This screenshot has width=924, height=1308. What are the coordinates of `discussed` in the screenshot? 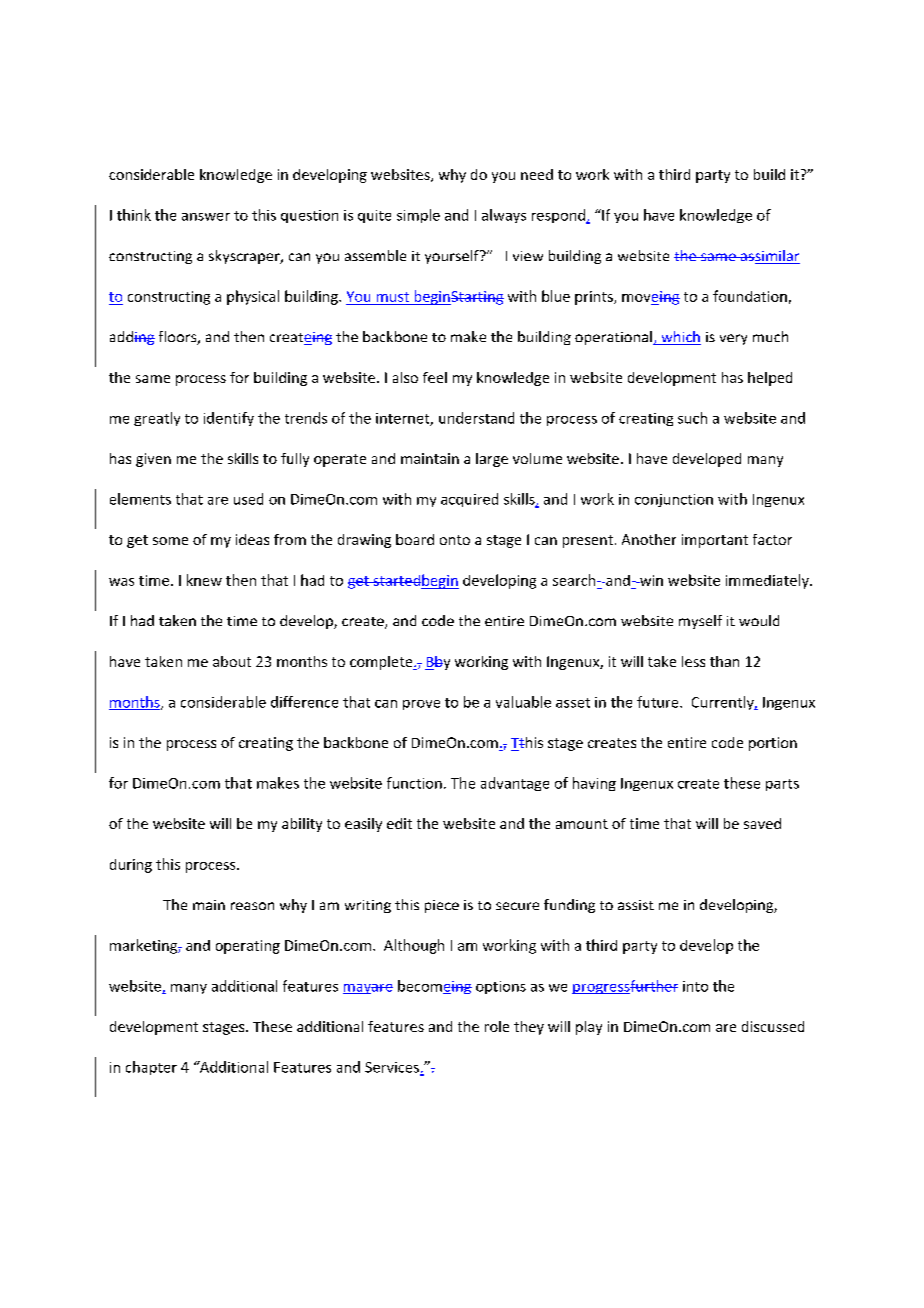 It's located at (773, 1026).
